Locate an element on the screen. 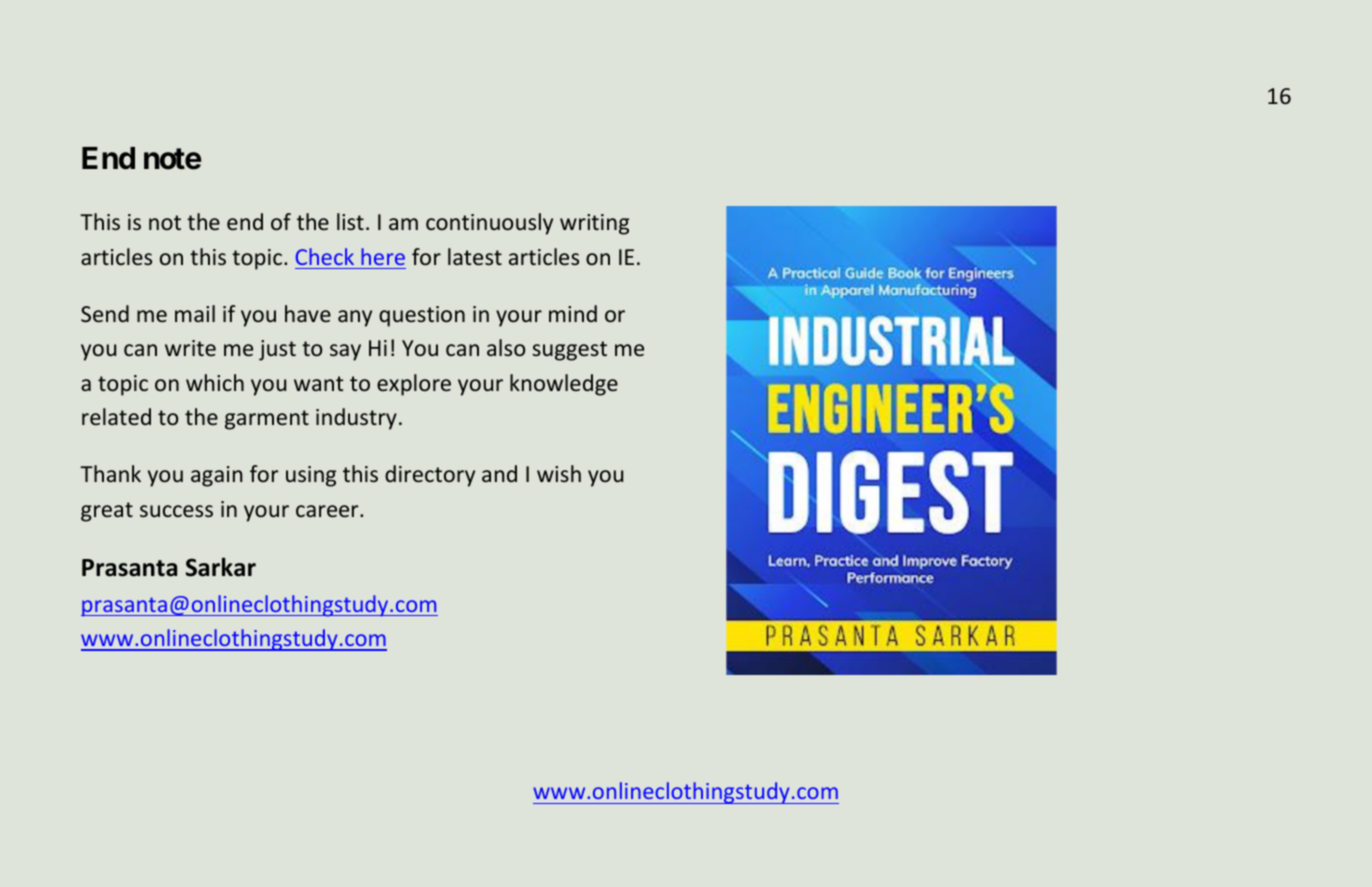  again is located at coordinates (217, 476).
